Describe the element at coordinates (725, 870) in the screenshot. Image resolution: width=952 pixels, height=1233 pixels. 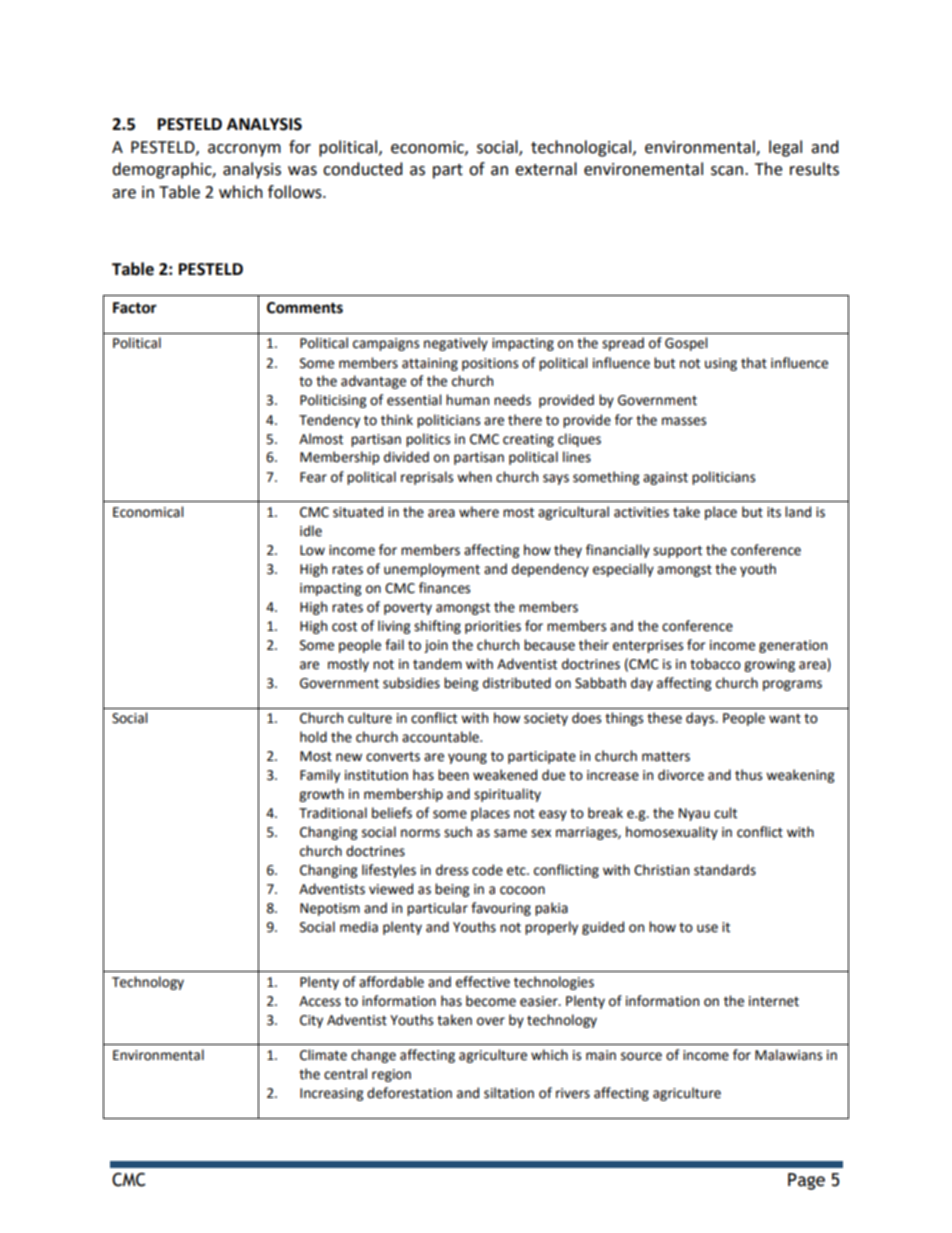
I see `standards` at that location.
